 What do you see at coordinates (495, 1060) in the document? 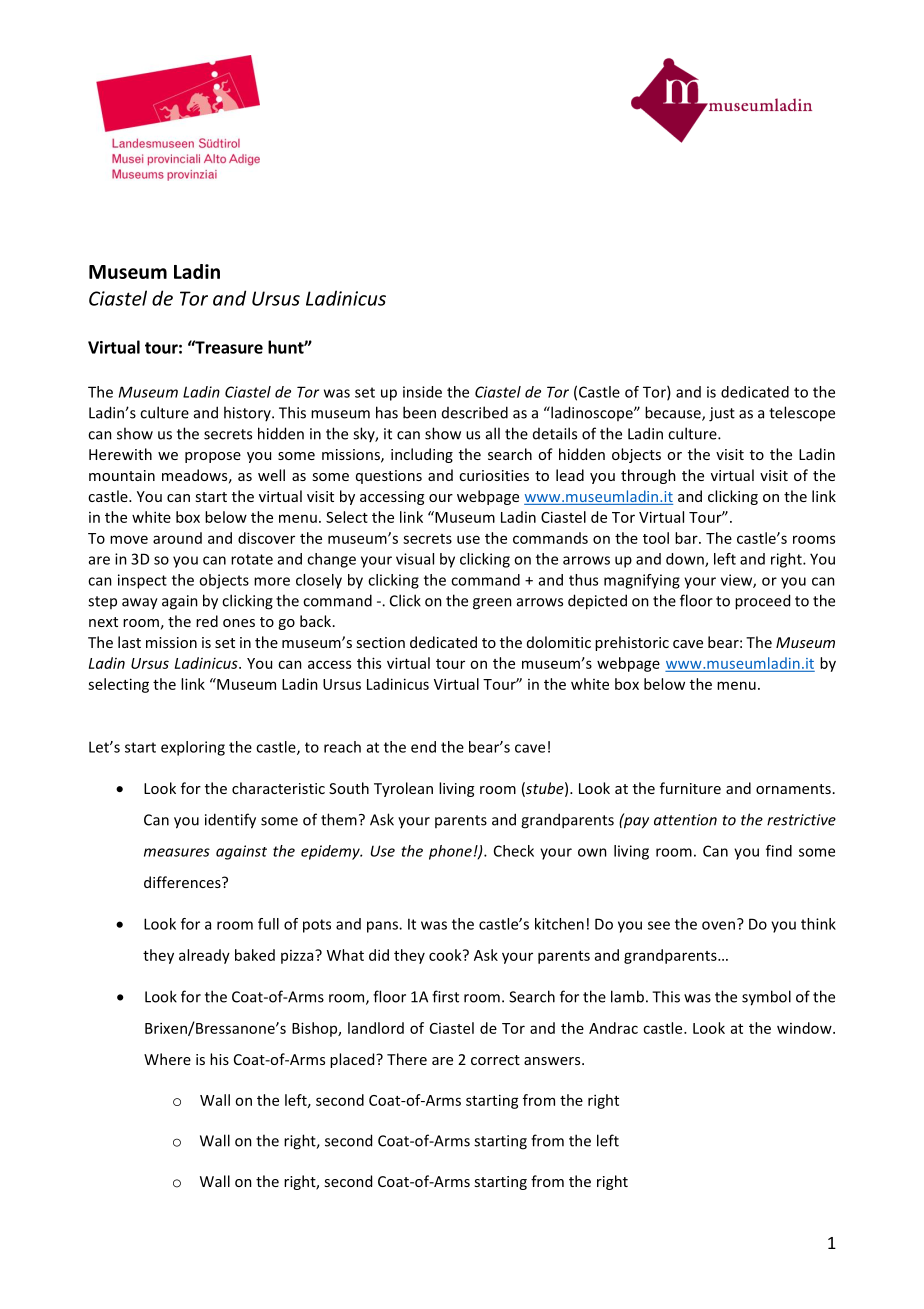
I see `correct` at bounding box center [495, 1060].
